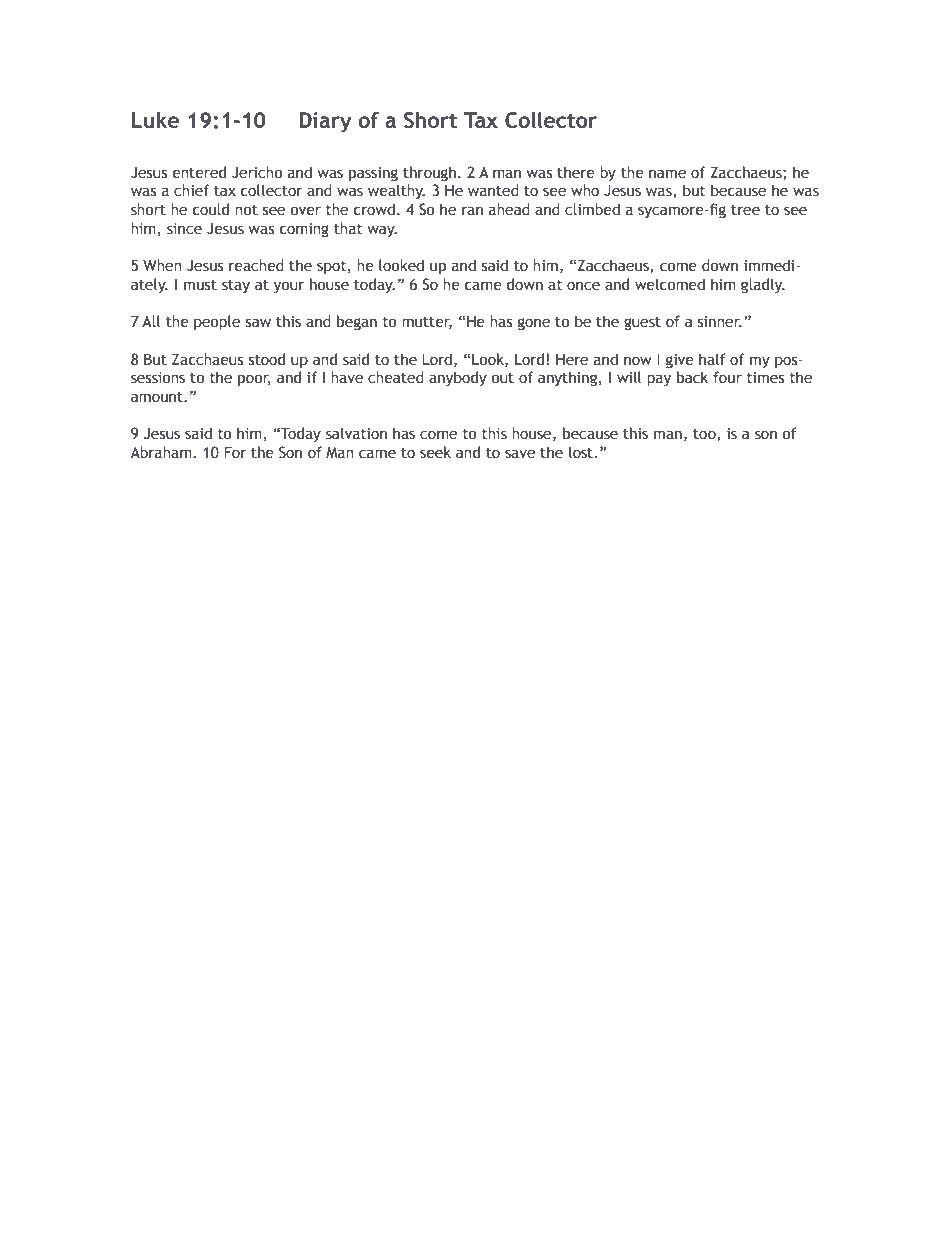 This page has height=1233, width=952. Describe the element at coordinates (667, 174) in the page. I see `name` at that location.
